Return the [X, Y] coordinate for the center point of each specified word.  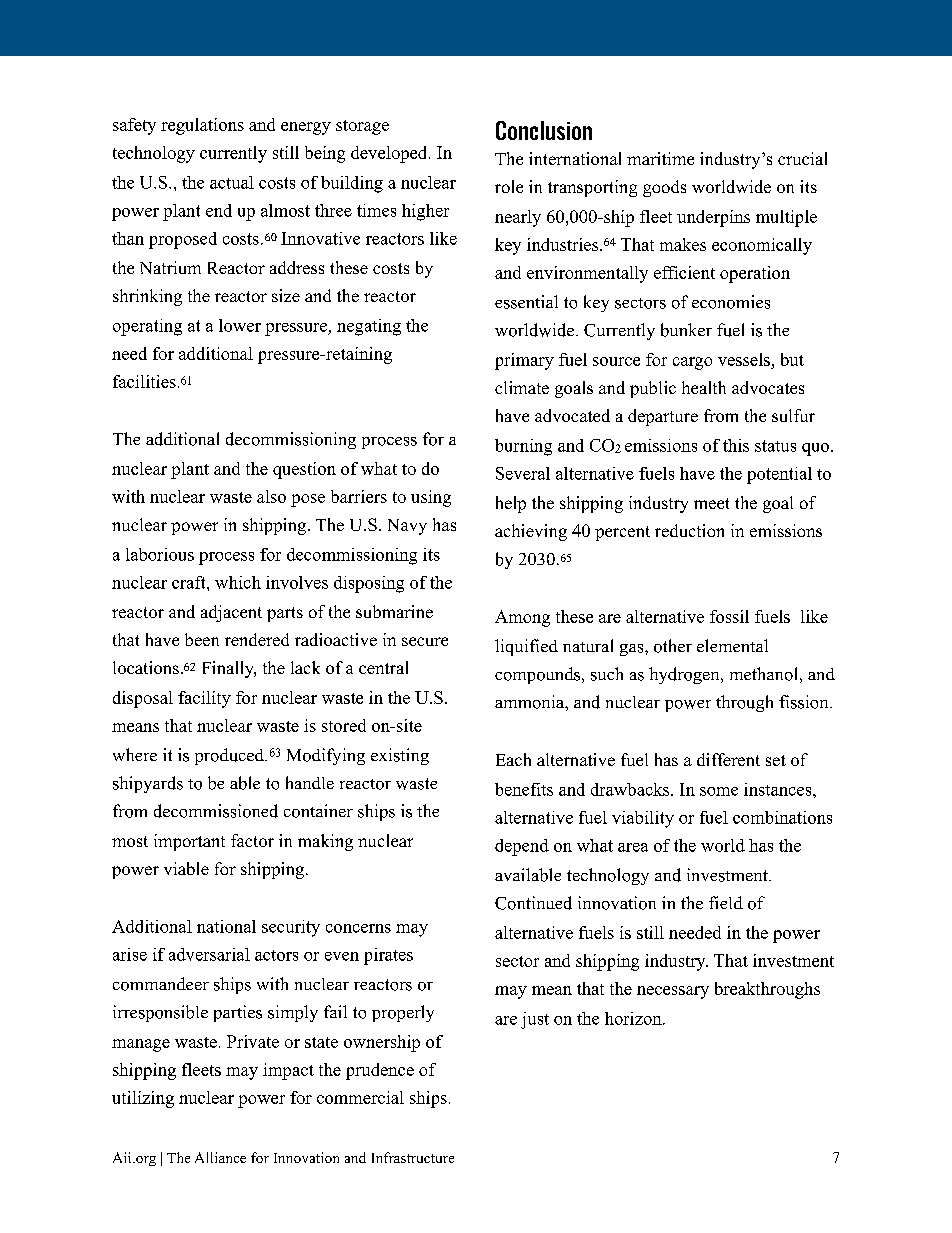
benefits [524, 789]
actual [232, 182]
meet [711, 503]
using [431, 498]
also [271, 496]
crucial [802, 158]
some [719, 791]
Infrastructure [413, 1157]
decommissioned [216, 811]
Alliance [220, 1157]
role [509, 186]
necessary [673, 992]
